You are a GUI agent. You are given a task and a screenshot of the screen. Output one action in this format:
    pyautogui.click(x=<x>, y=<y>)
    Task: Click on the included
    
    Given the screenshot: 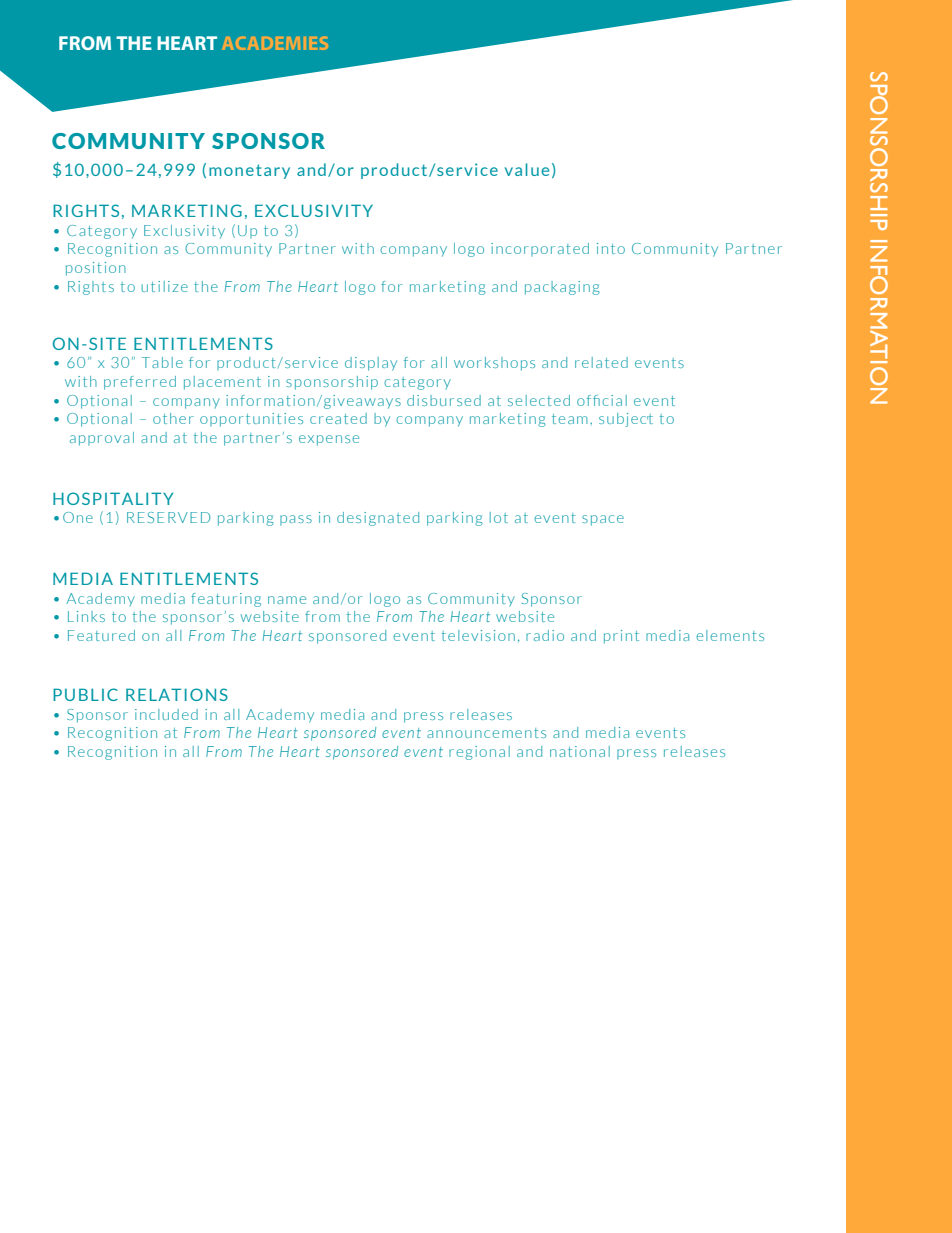 What is the action you would take?
    pyautogui.click(x=166, y=714)
